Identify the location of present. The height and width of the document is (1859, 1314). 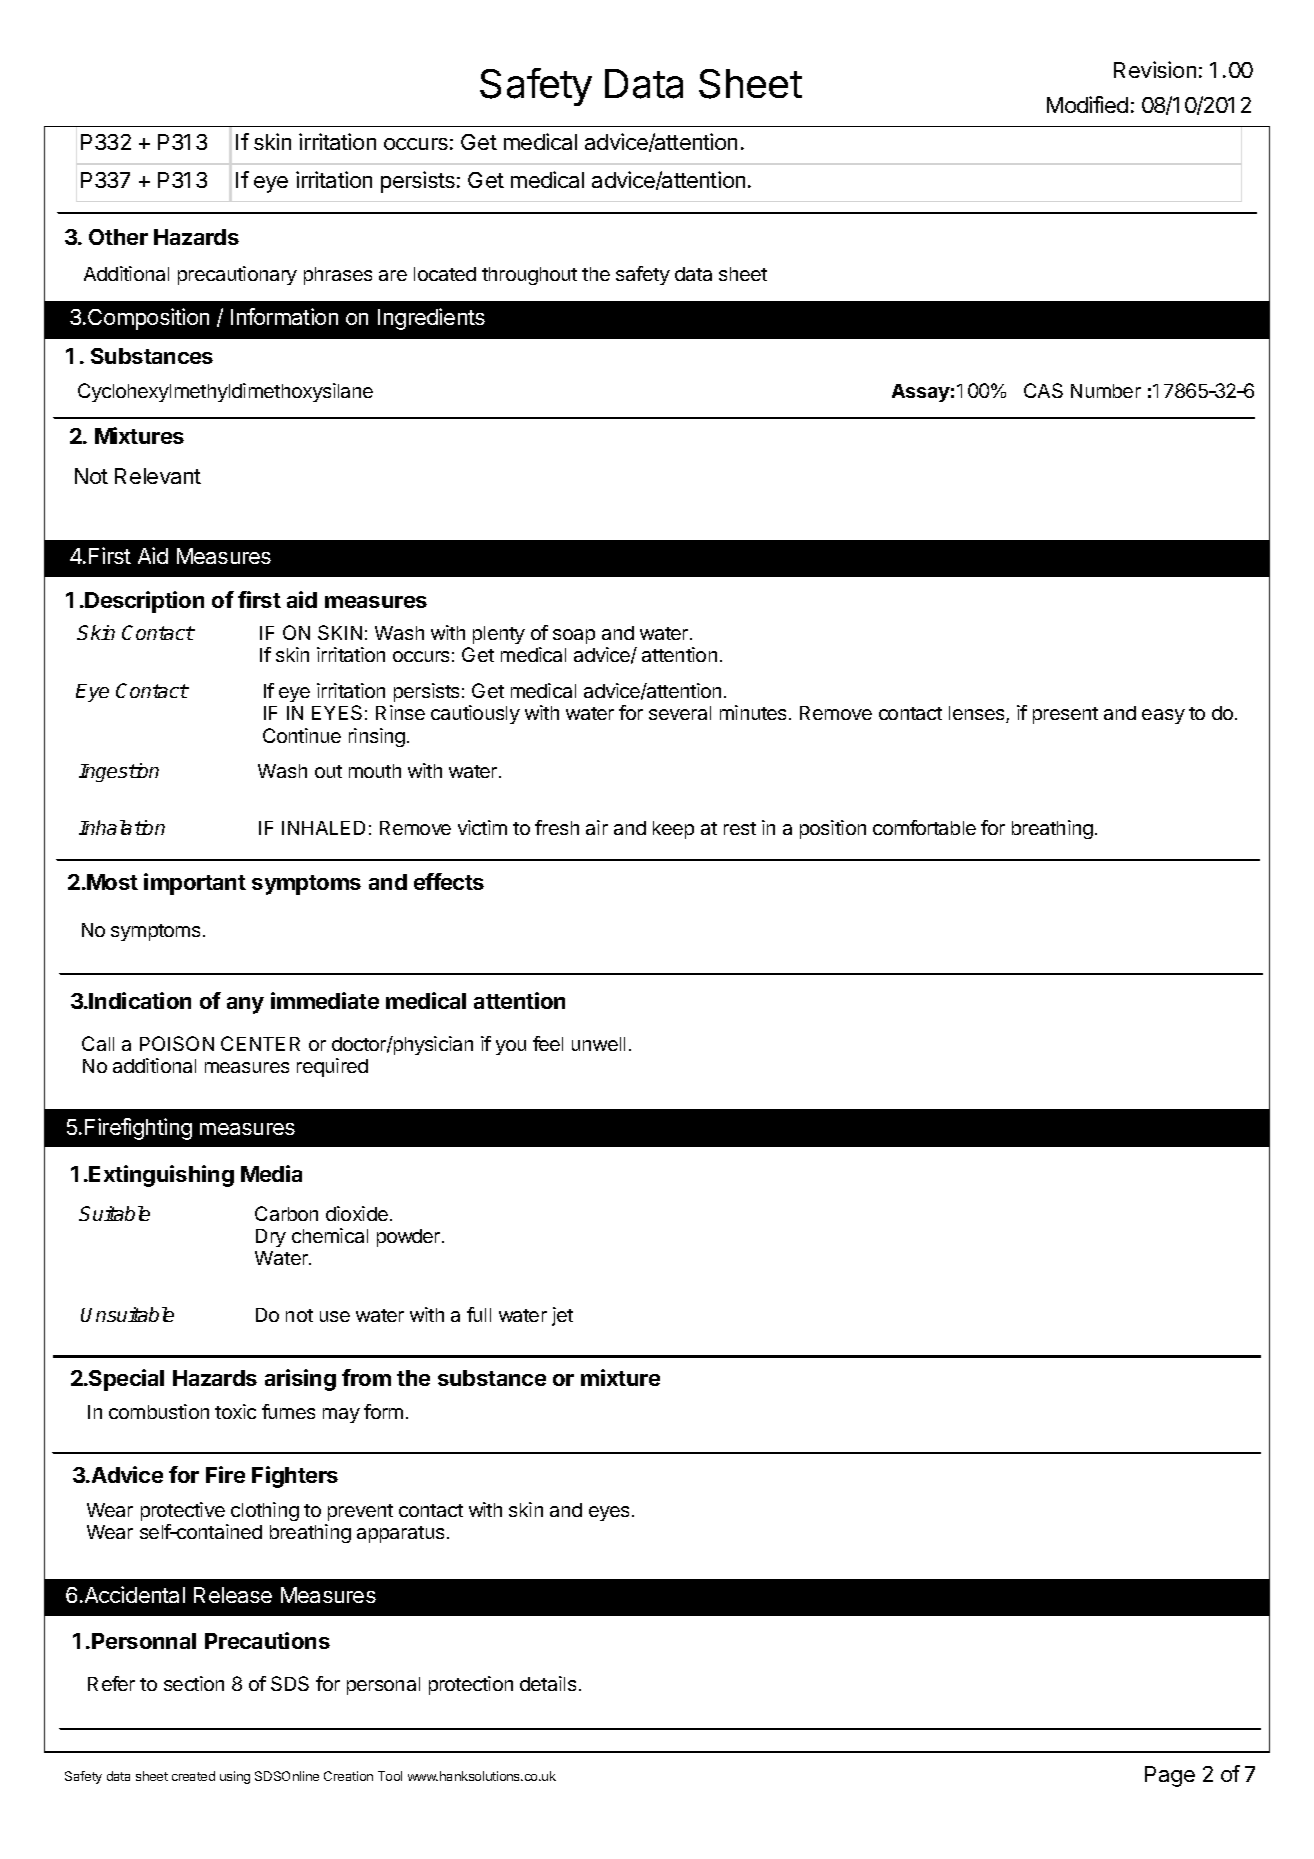
(1065, 715).
